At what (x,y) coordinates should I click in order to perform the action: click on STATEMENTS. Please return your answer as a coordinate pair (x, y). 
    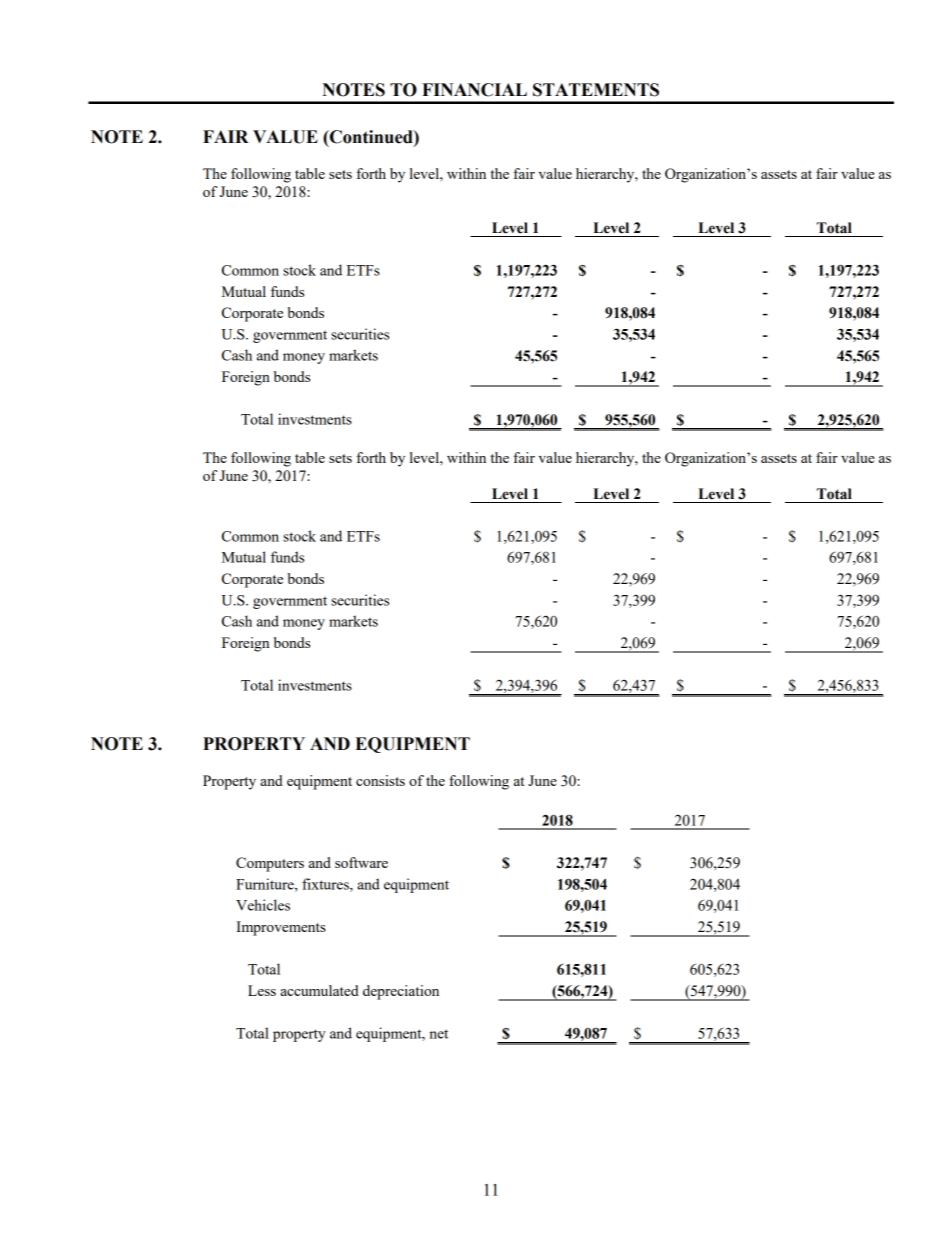
    Looking at the image, I should click on (596, 90).
